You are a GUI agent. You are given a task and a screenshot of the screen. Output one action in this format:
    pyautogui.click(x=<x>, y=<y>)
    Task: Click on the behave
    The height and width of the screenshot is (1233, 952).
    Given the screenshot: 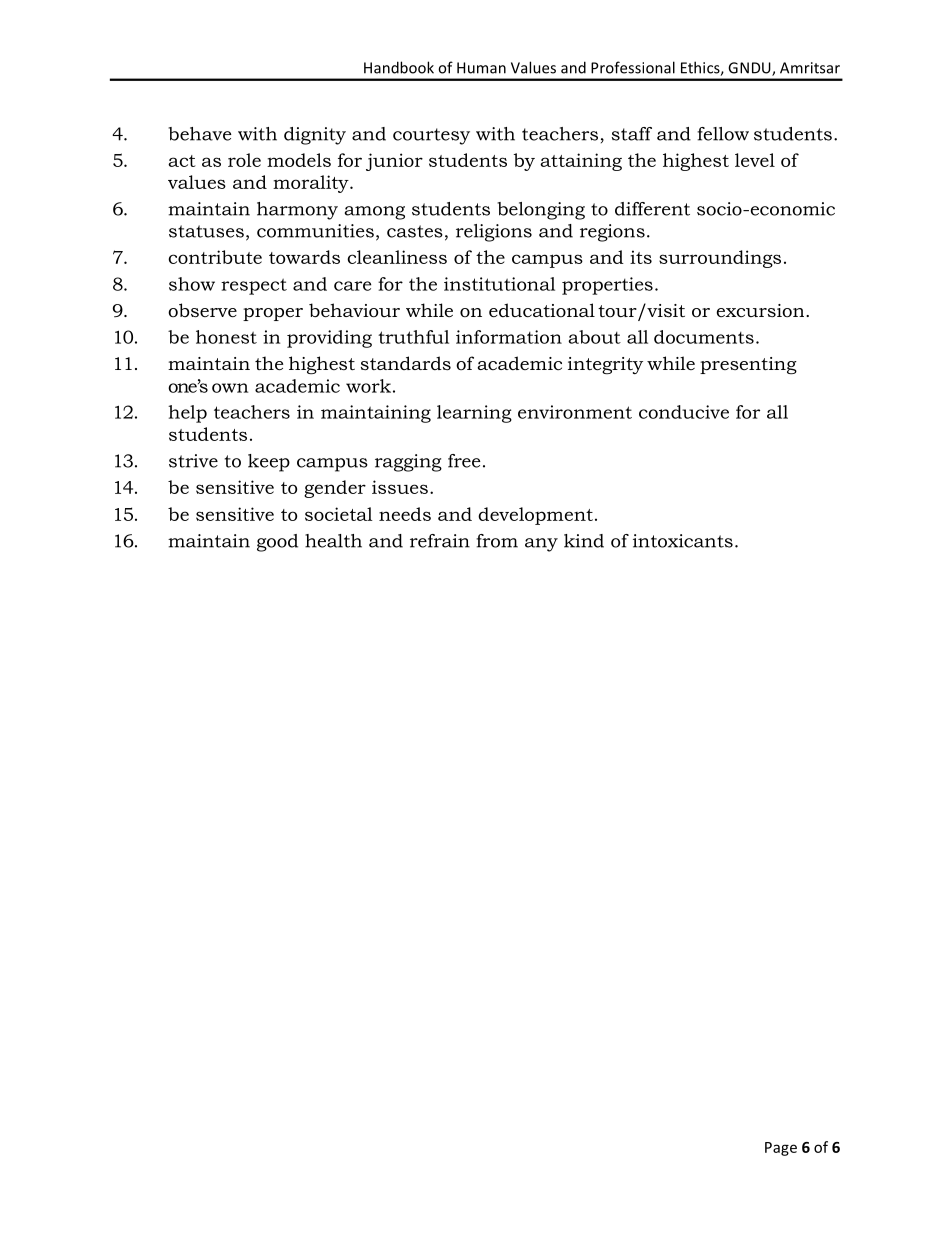 What is the action you would take?
    pyautogui.click(x=200, y=134)
